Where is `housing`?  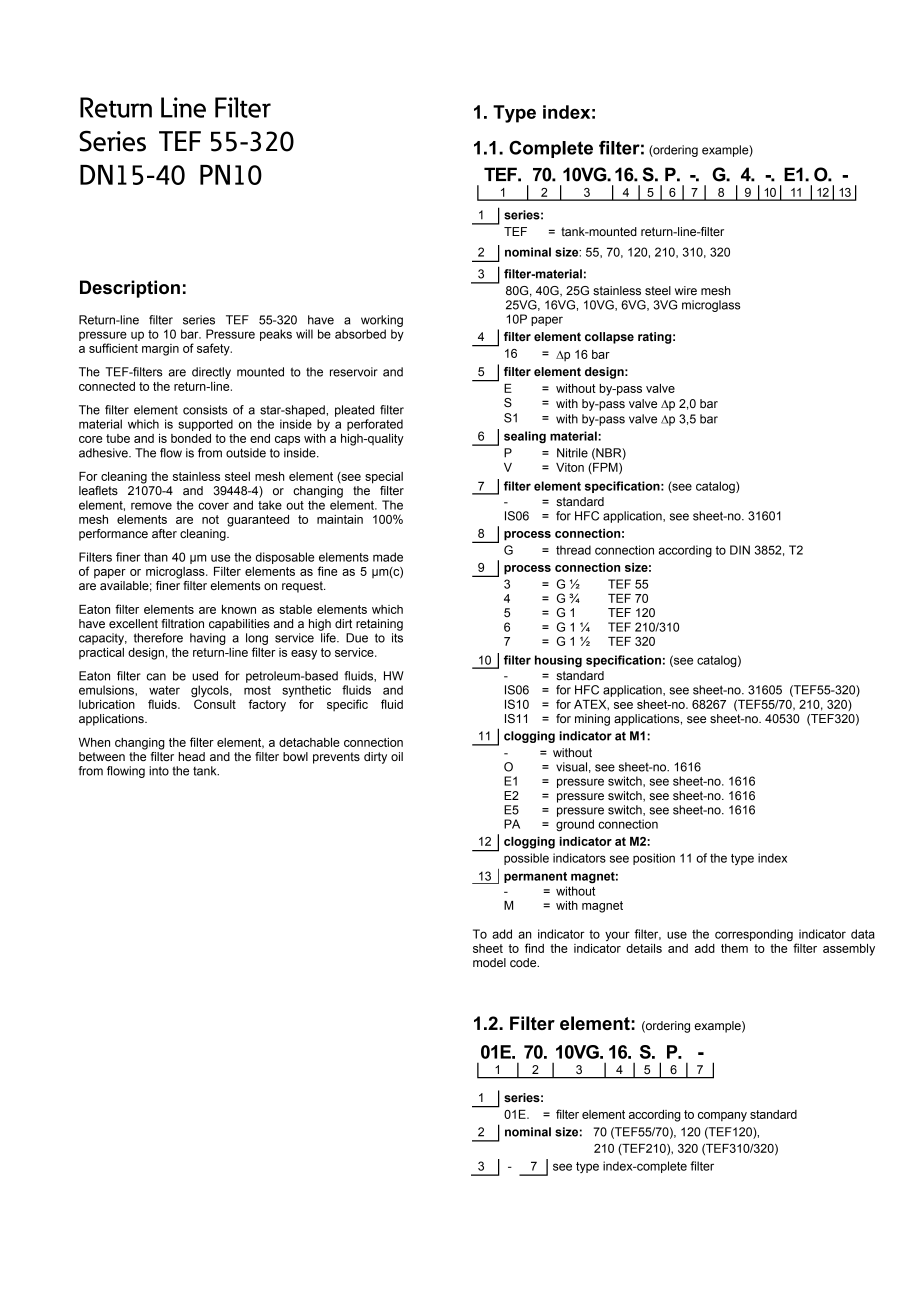
housing is located at coordinates (558, 661).
